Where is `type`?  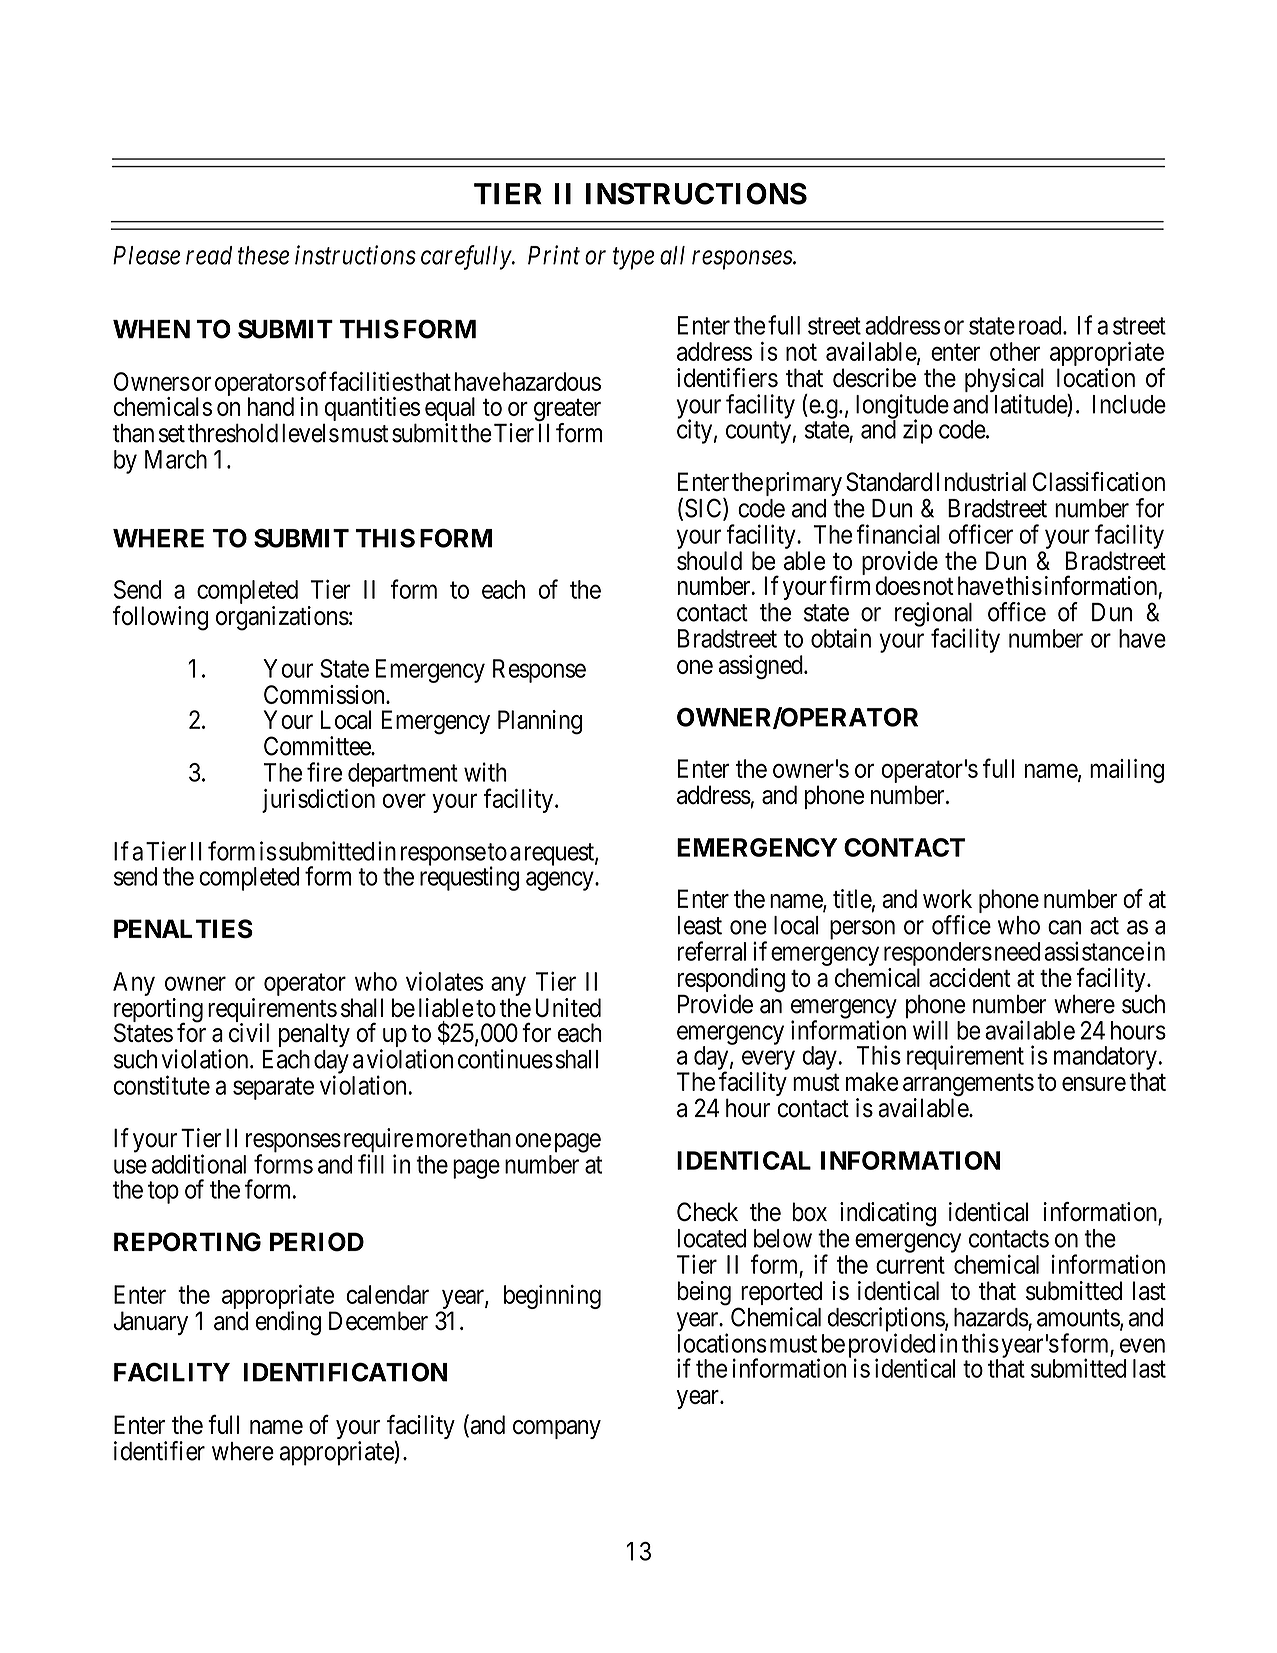 type is located at coordinates (633, 259).
